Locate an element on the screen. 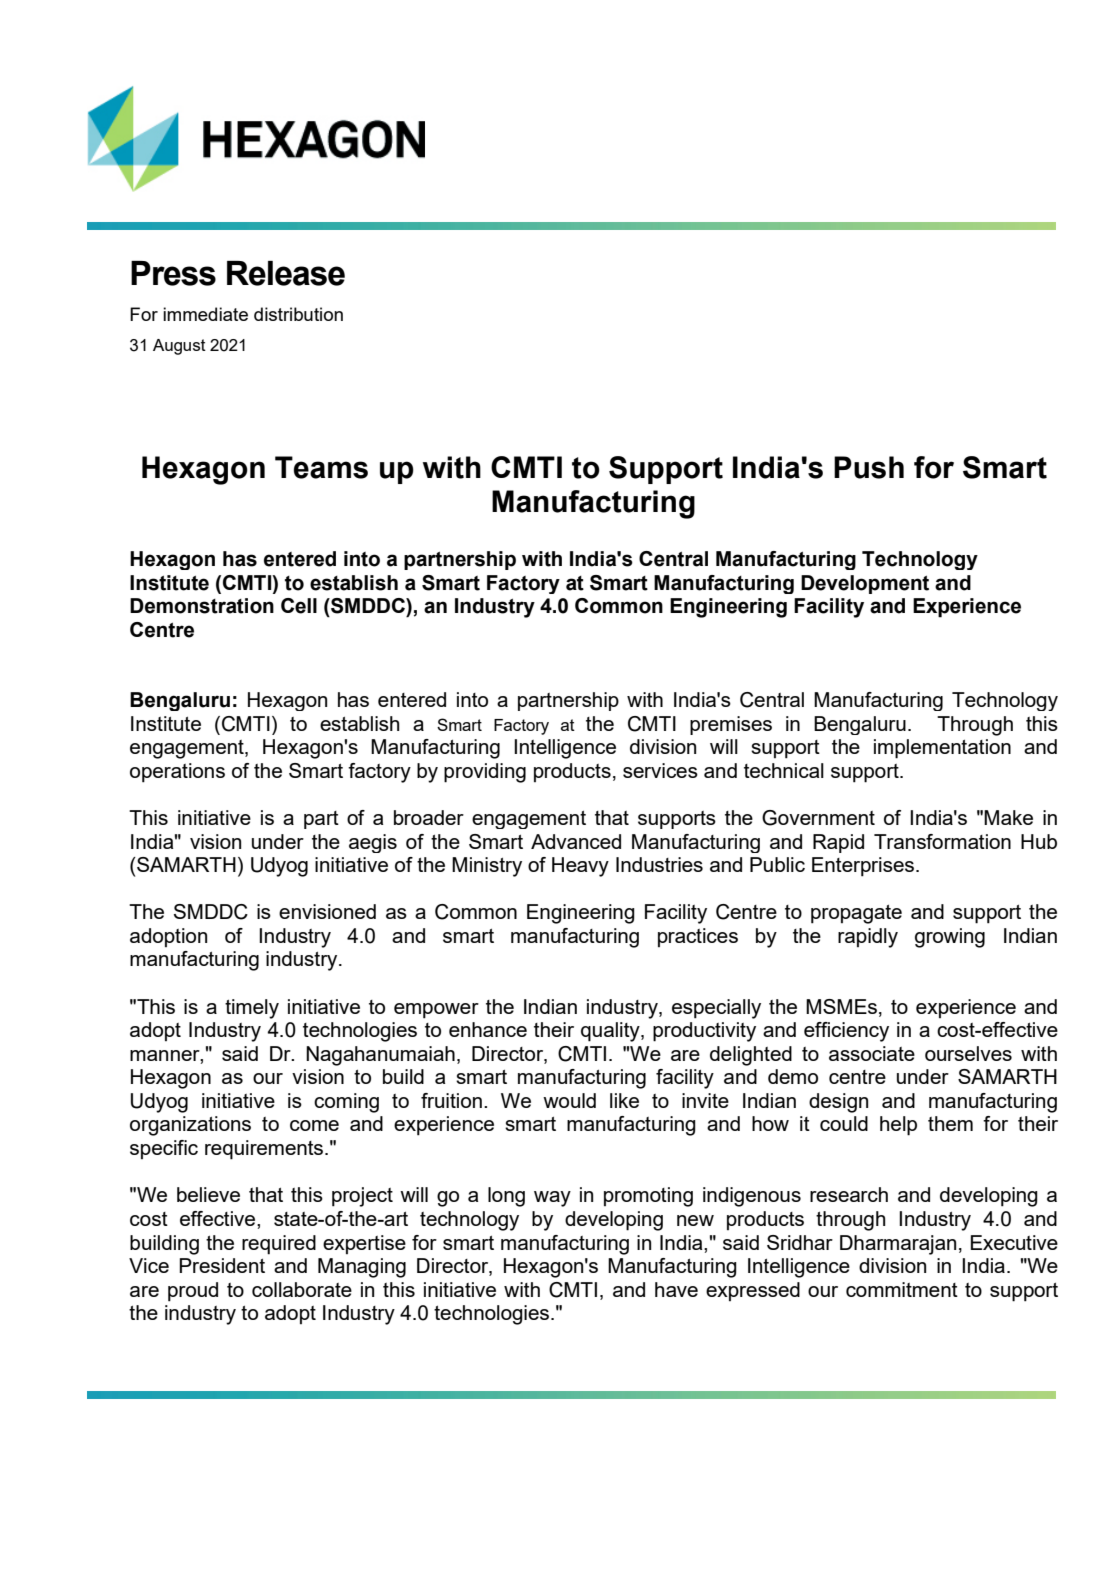 The height and width of the screenshot is (1571, 1111). required is located at coordinates (279, 1245).
